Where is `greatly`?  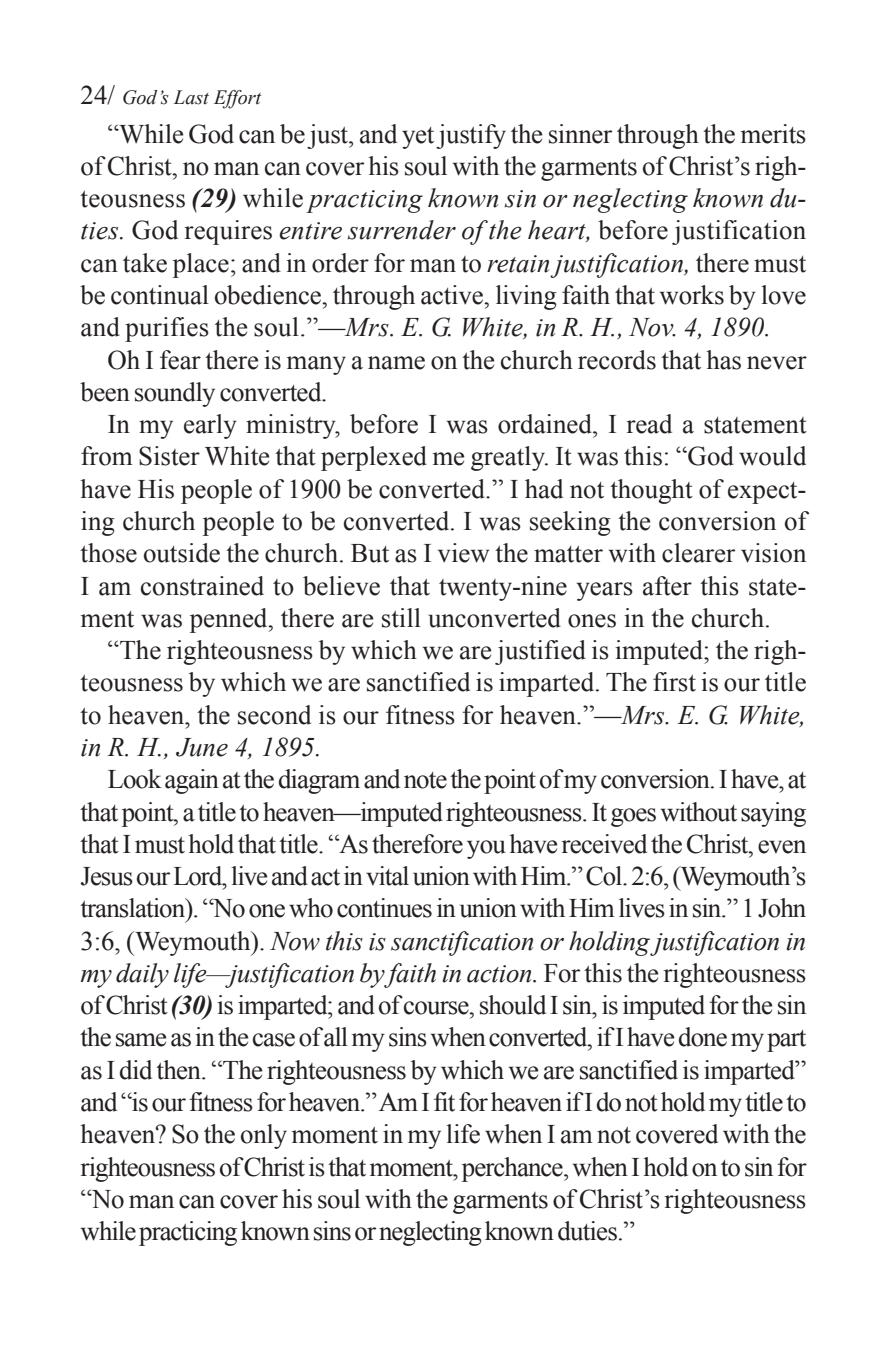
greatly is located at coordinates (509, 458).
